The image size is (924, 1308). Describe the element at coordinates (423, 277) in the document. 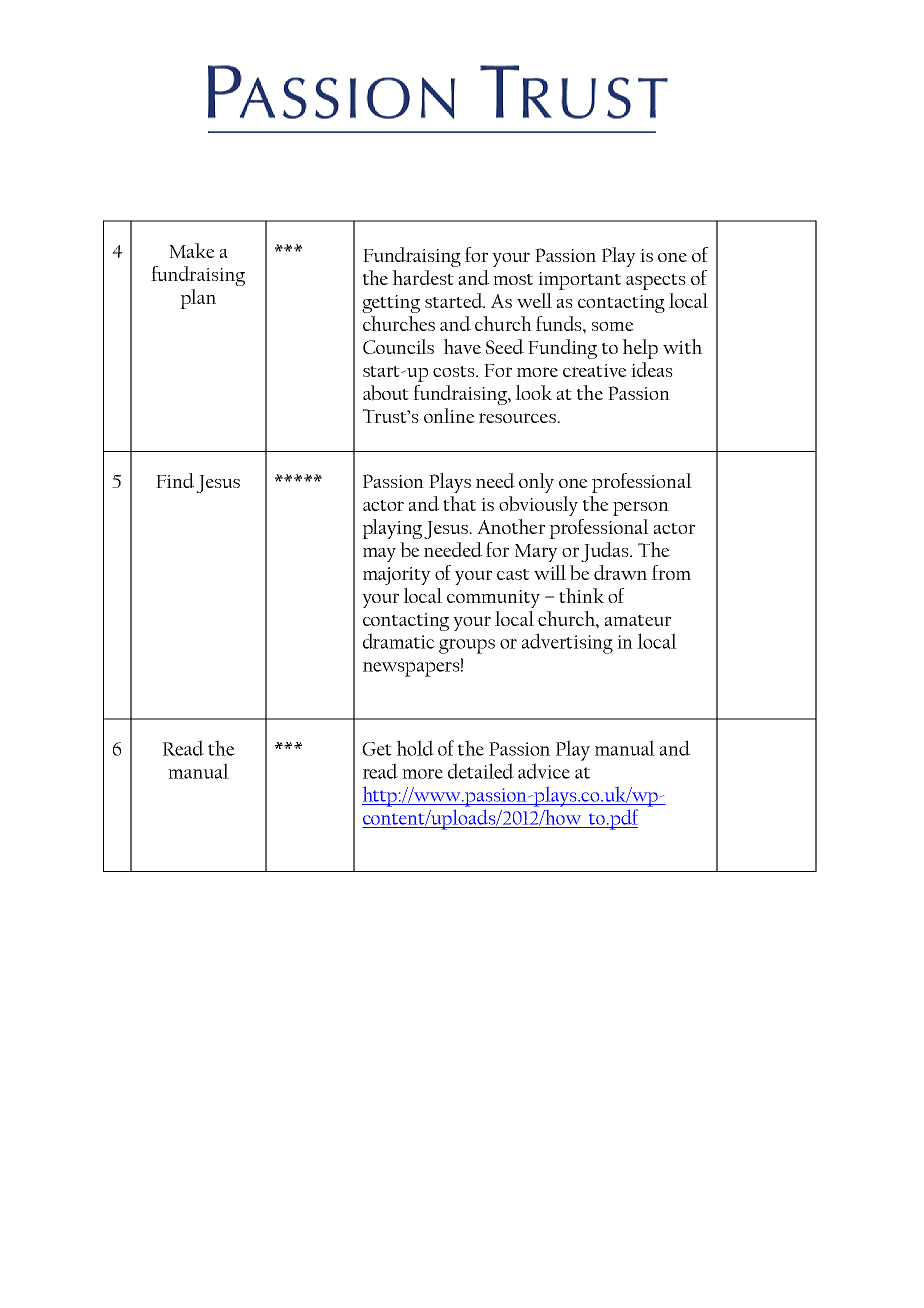

I see `hardest` at that location.
